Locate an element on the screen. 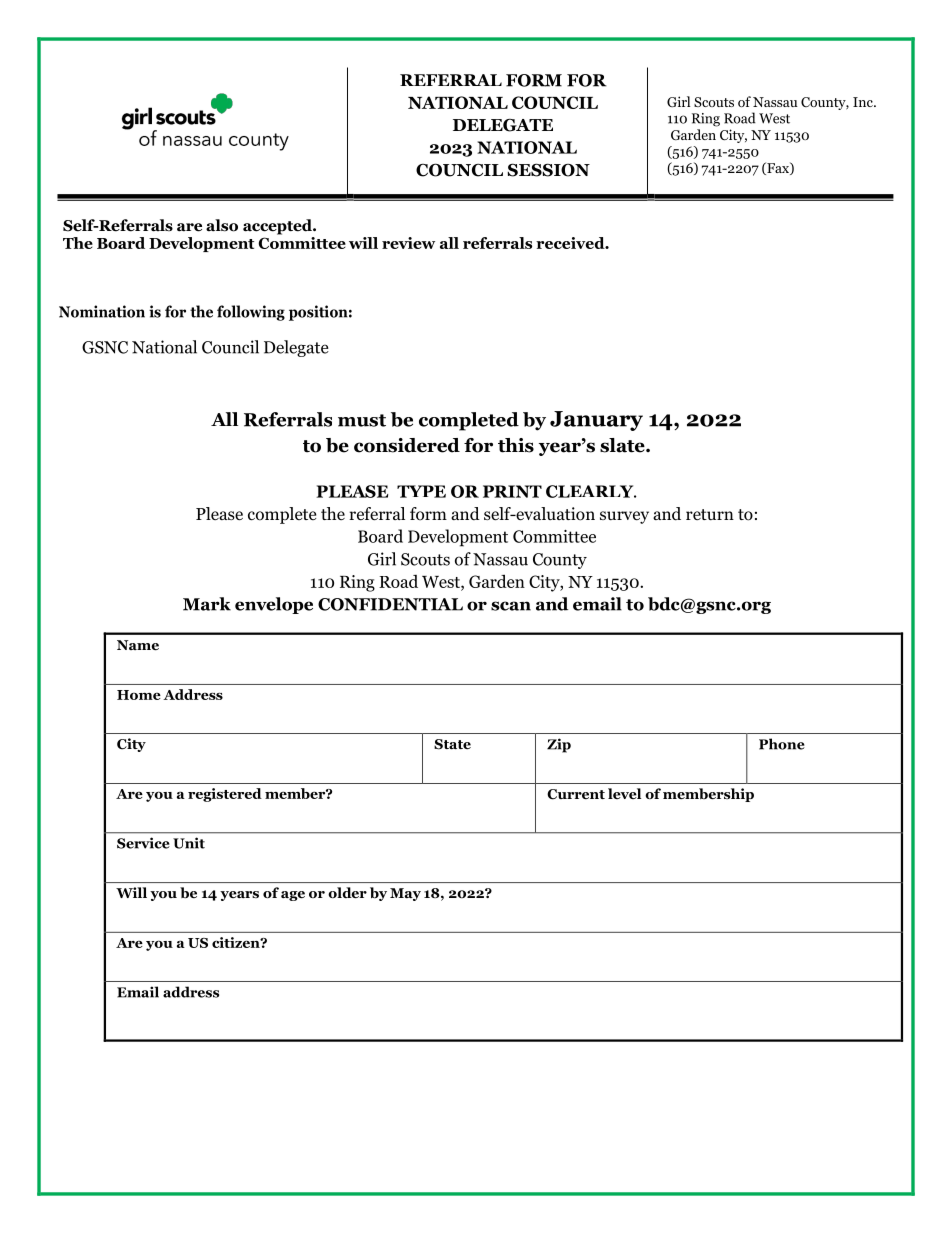 Image resolution: width=952 pixels, height=1233 pixels. Phone is located at coordinates (782, 744).
